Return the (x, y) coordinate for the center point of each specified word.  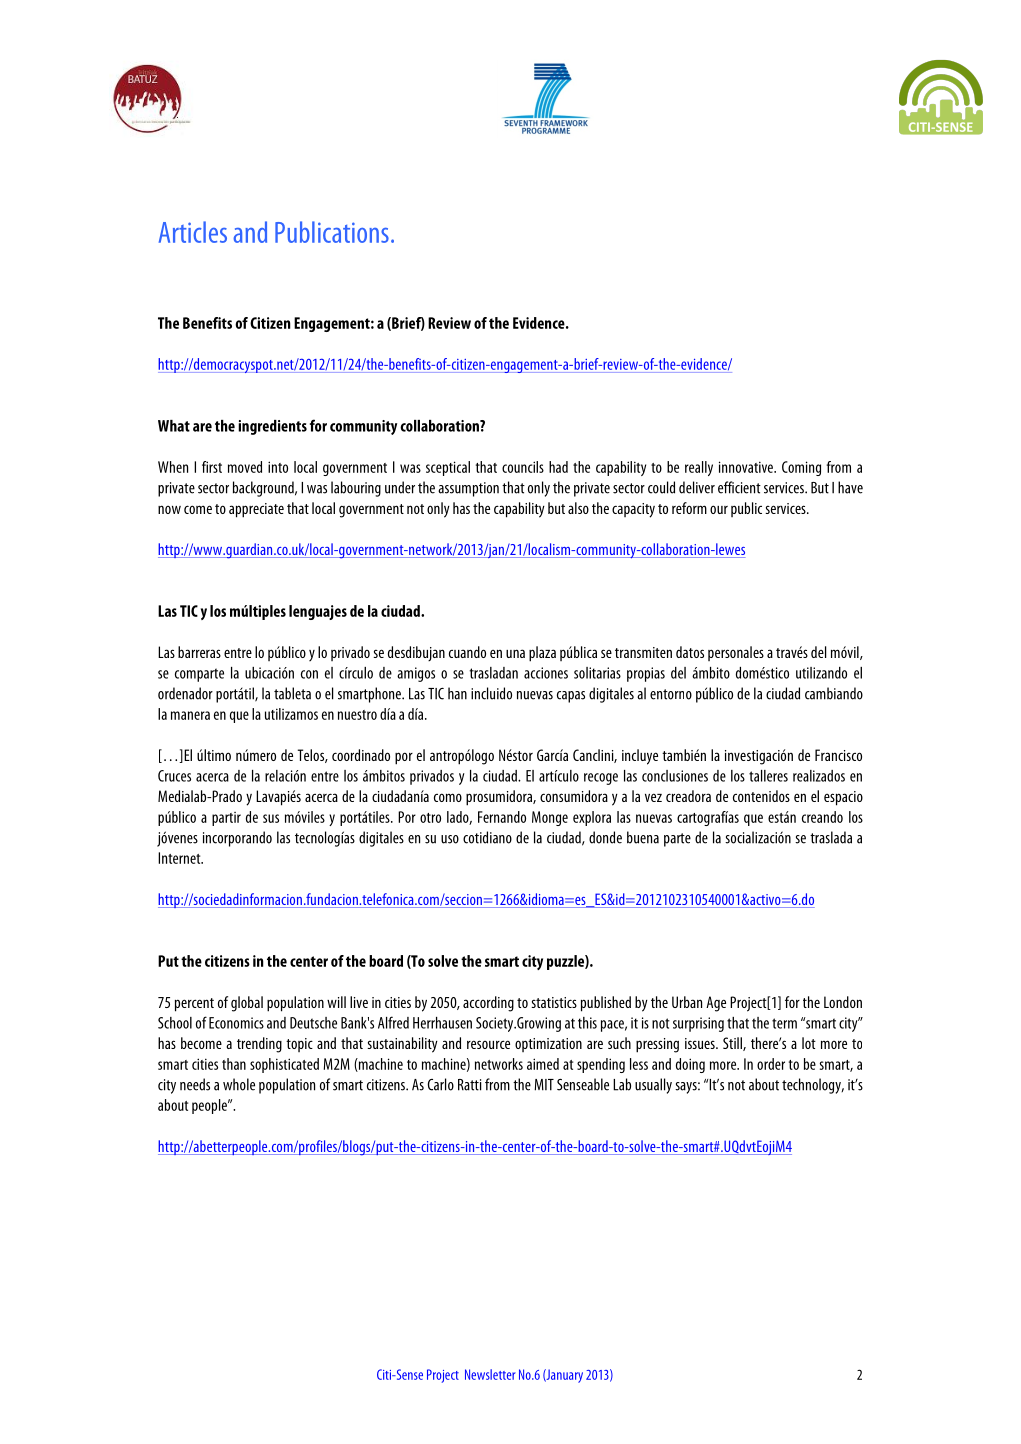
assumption (468, 489)
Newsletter (490, 1374)
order (771, 1064)
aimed (543, 1064)
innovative (747, 467)
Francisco (838, 755)
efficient (739, 487)
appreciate (256, 510)
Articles (193, 232)
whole (239, 1084)
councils (523, 467)
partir (226, 819)
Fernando (502, 817)
